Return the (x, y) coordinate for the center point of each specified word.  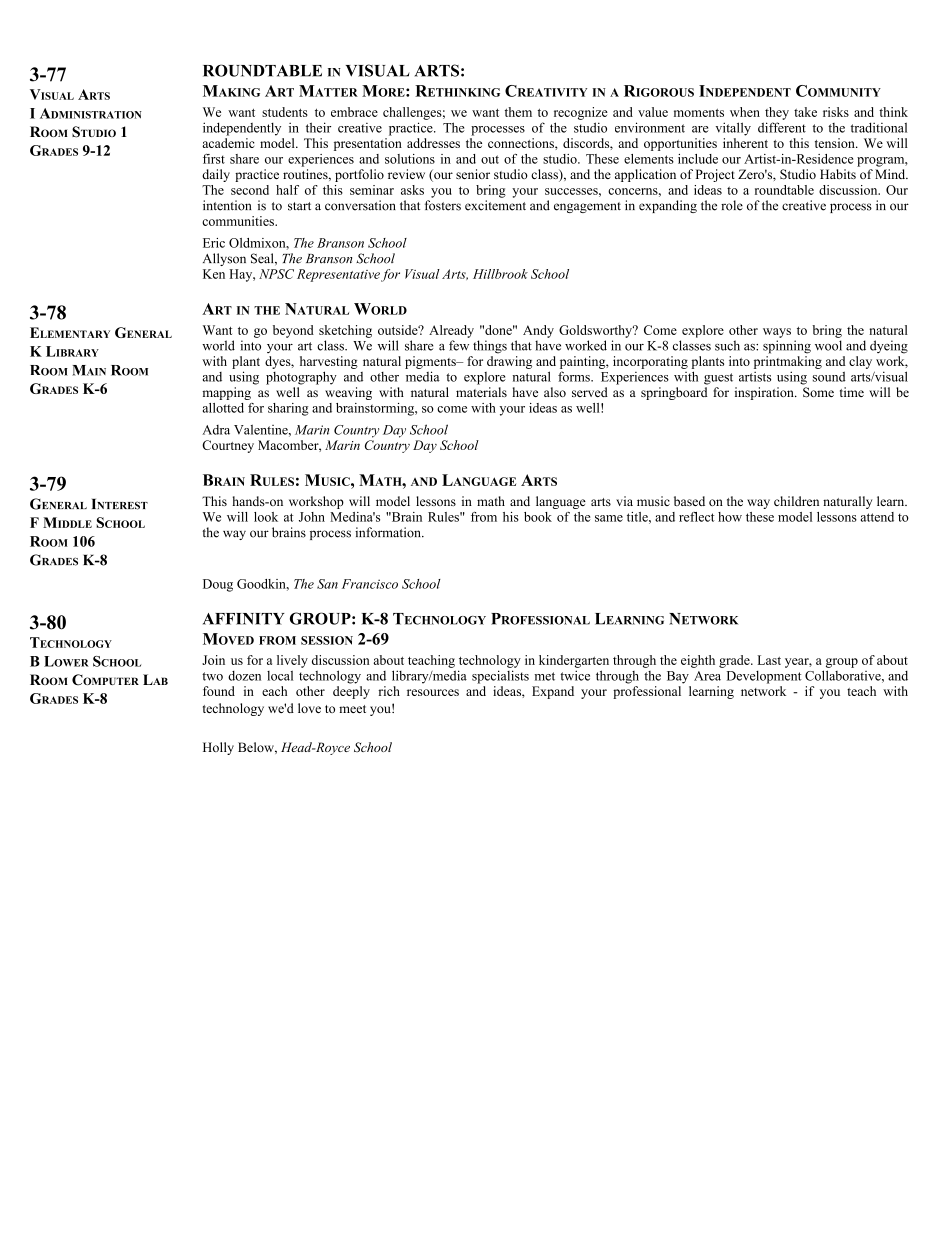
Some (818, 392)
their (318, 127)
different (782, 127)
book (538, 517)
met (544, 676)
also (555, 392)
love (309, 708)
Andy (538, 331)
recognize (581, 113)
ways (777, 333)
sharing (288, 409)
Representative (338, 275)
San (327, 584)
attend (877, 517)
